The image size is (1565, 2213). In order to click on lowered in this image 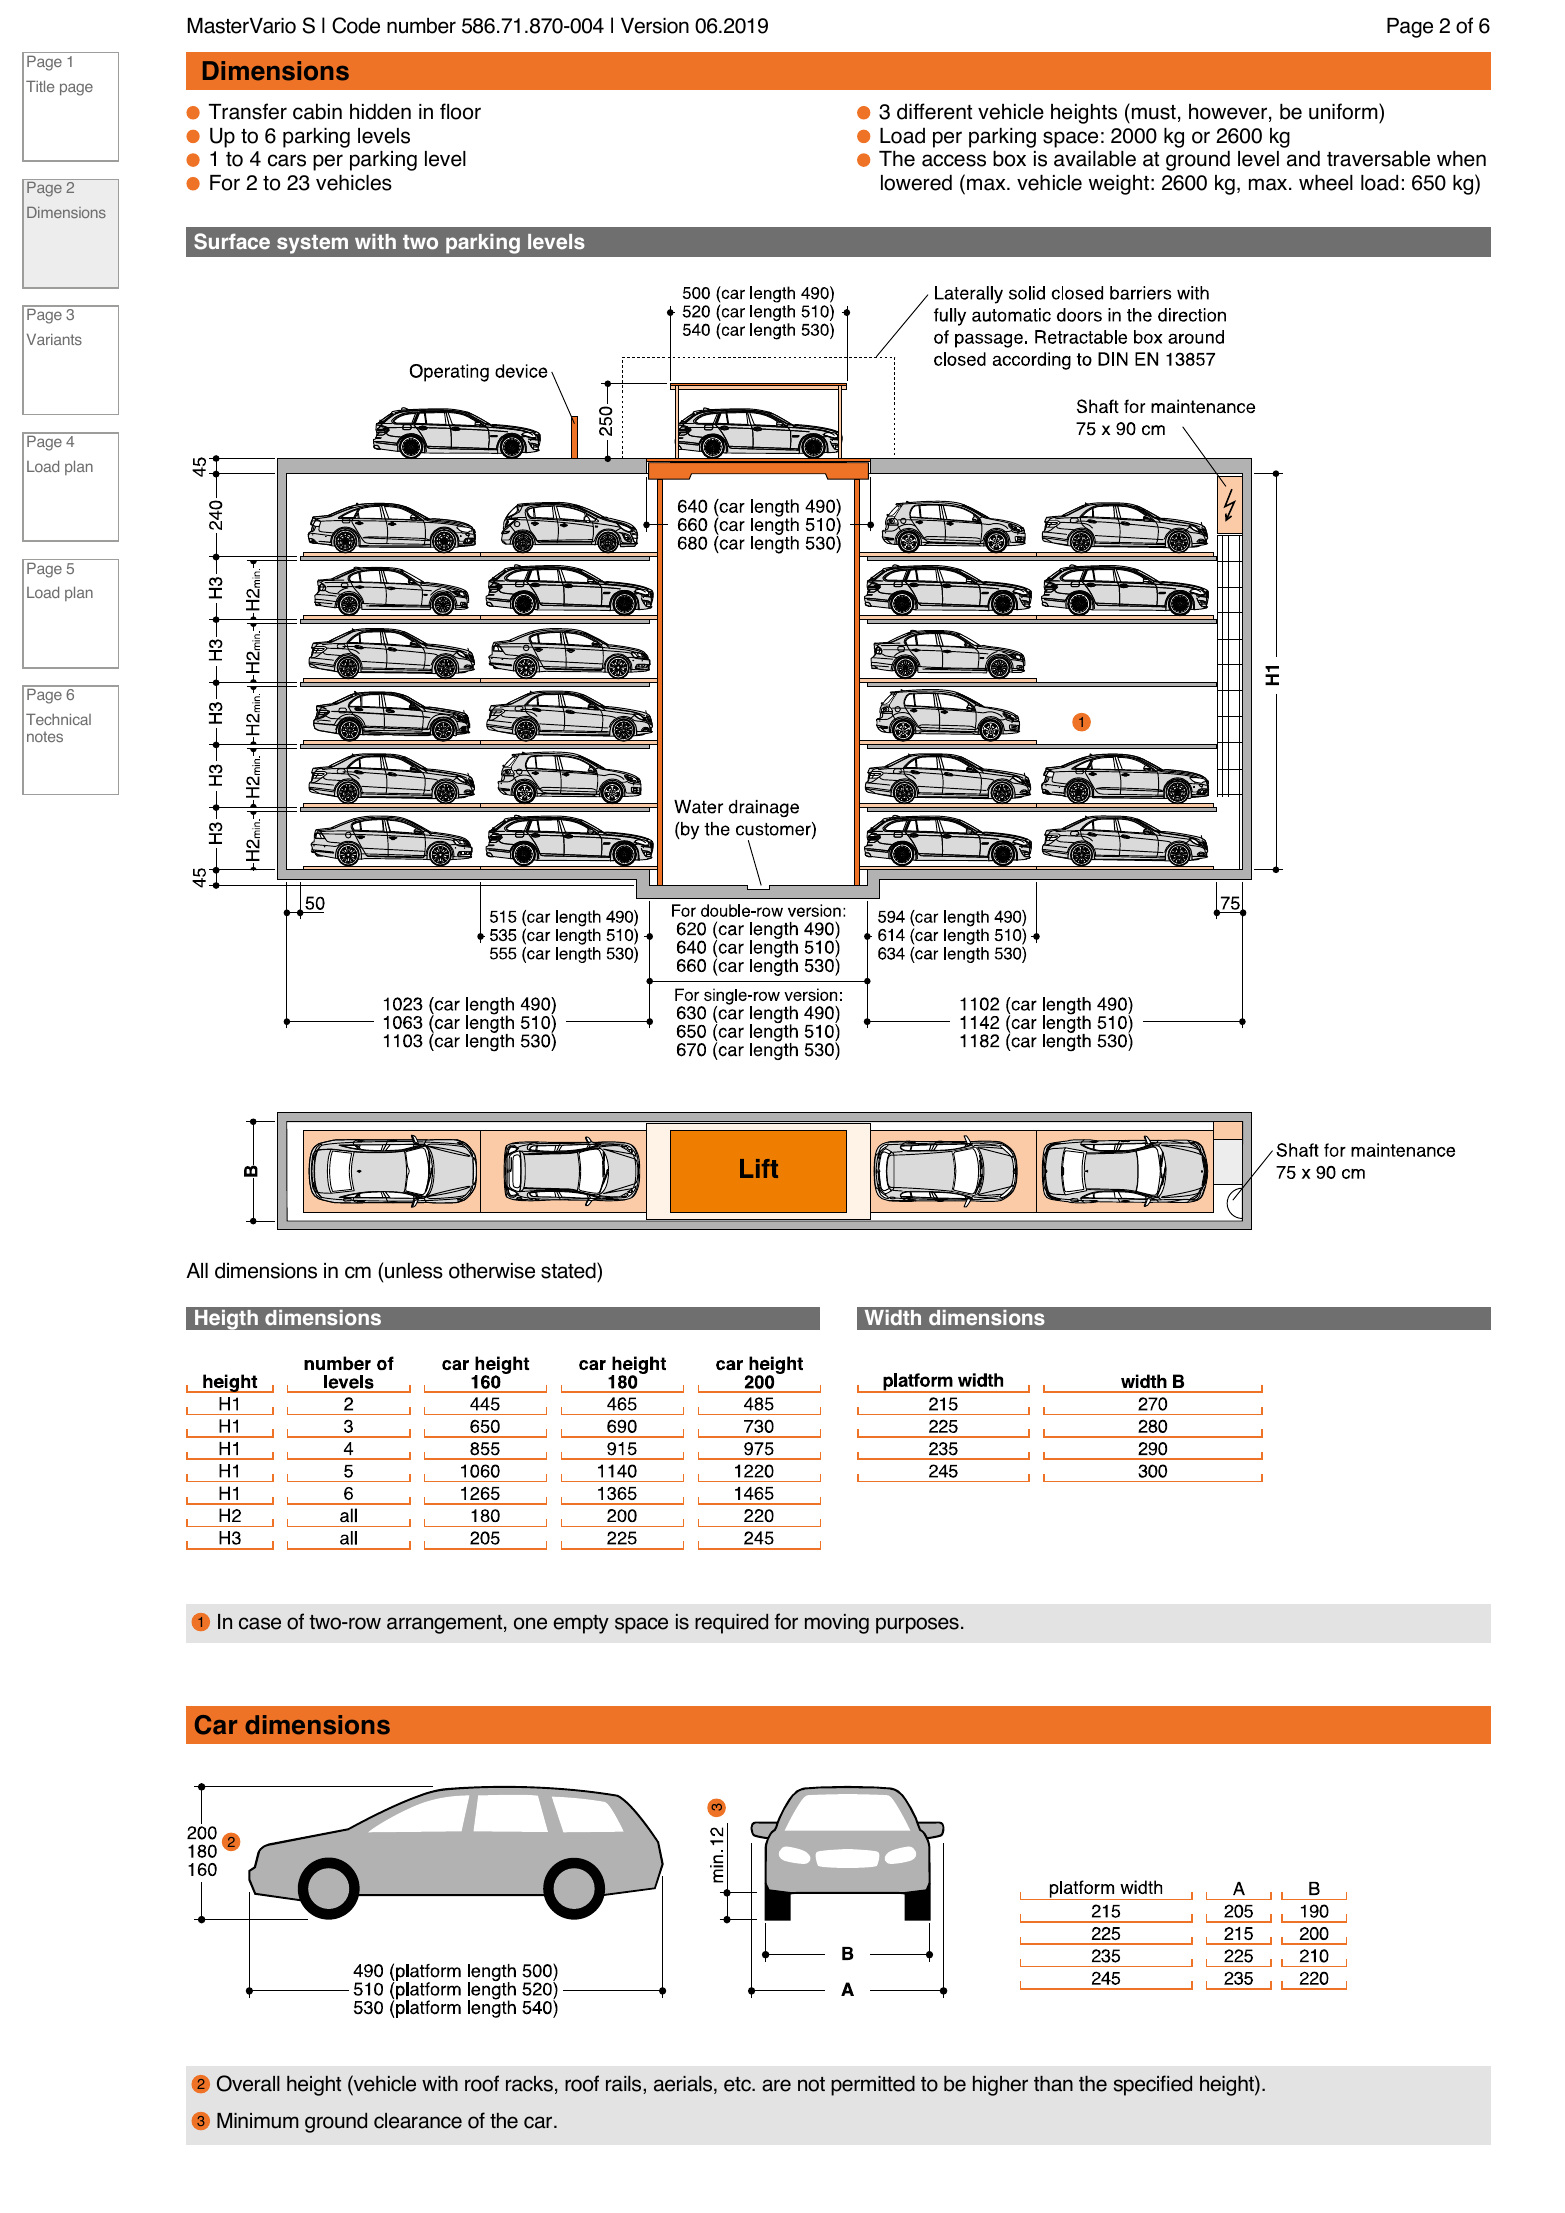, I will do `click(916, 182)`.
